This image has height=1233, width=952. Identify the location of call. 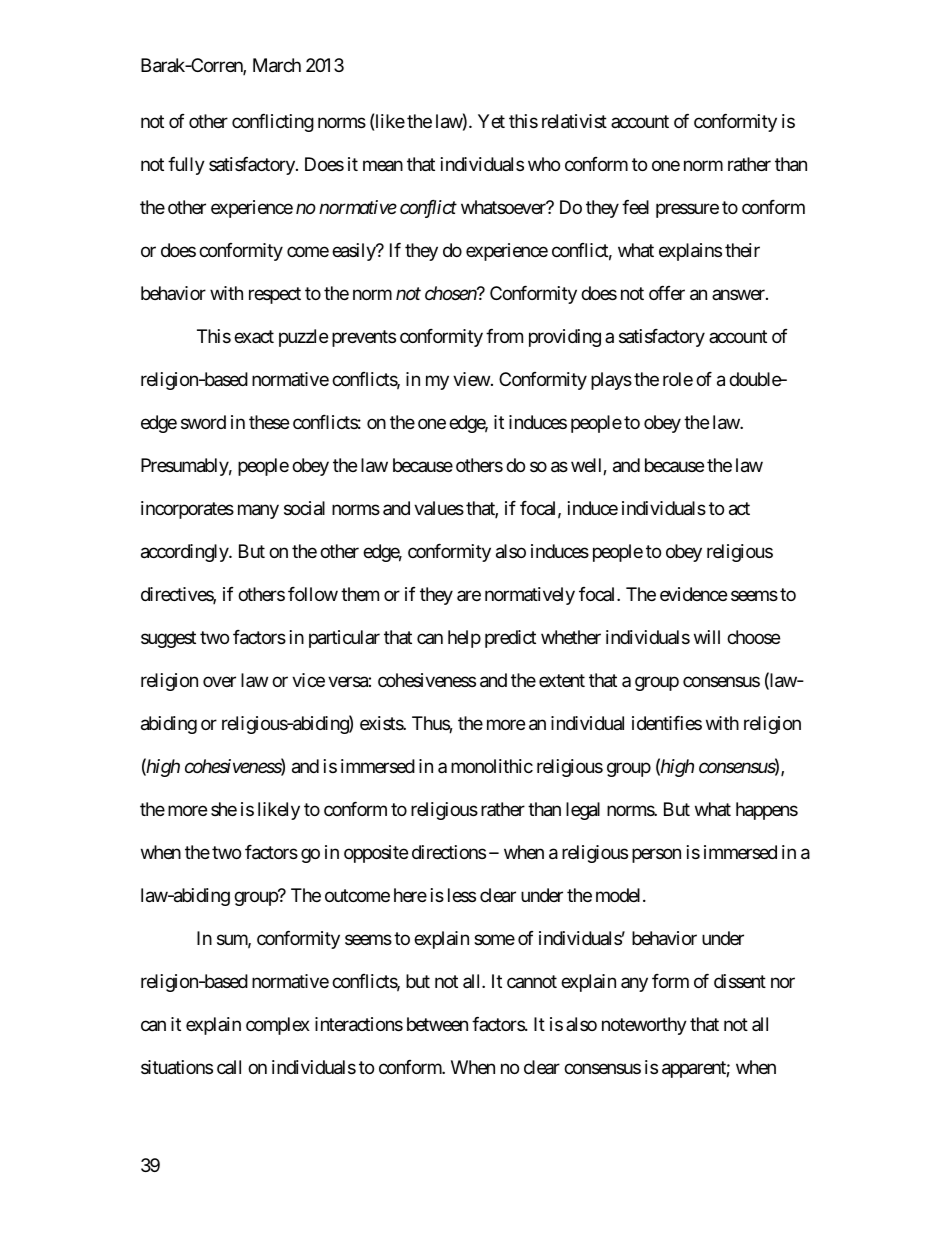
(229, 1067).
